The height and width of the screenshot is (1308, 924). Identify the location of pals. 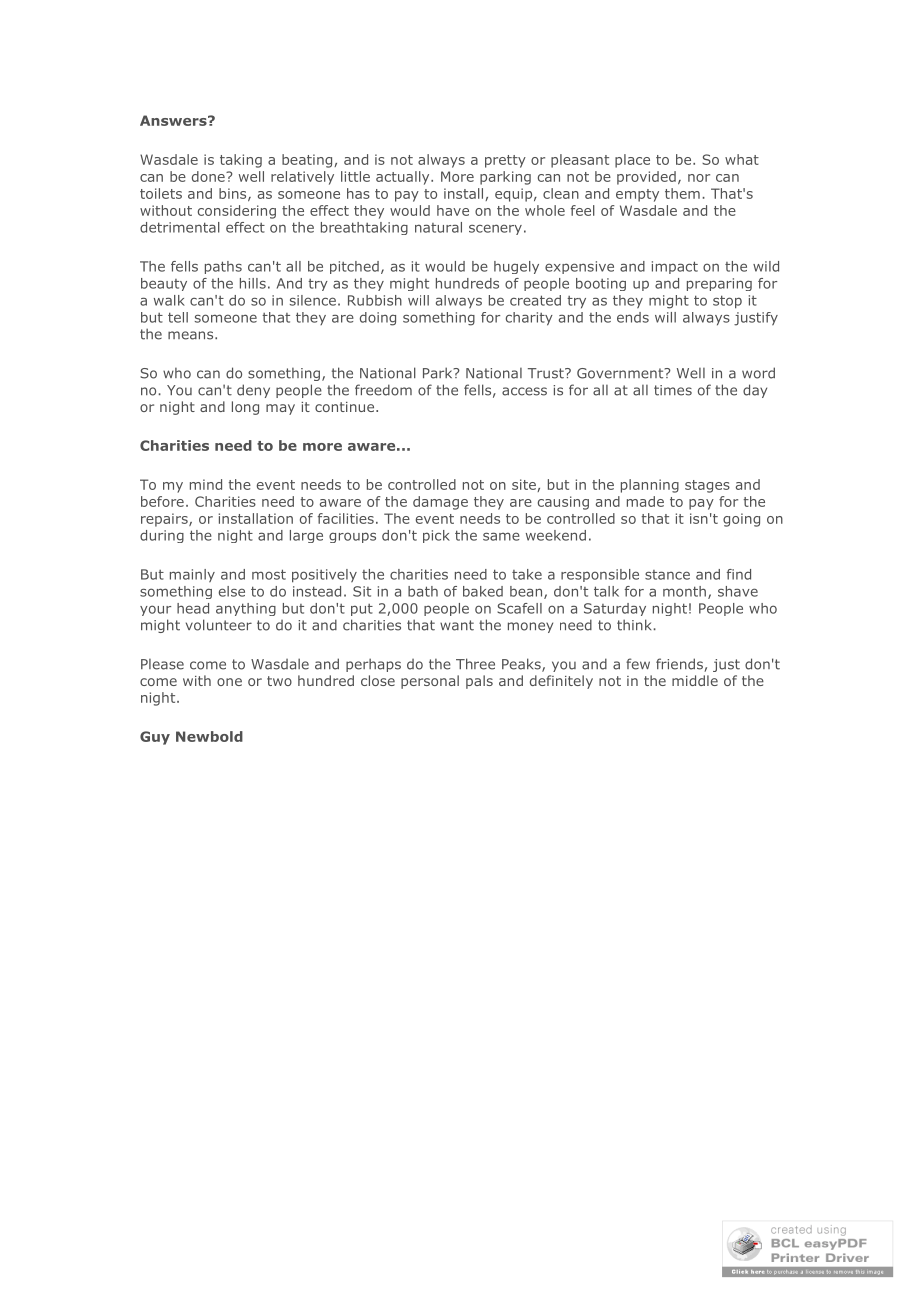
(479, 682).
